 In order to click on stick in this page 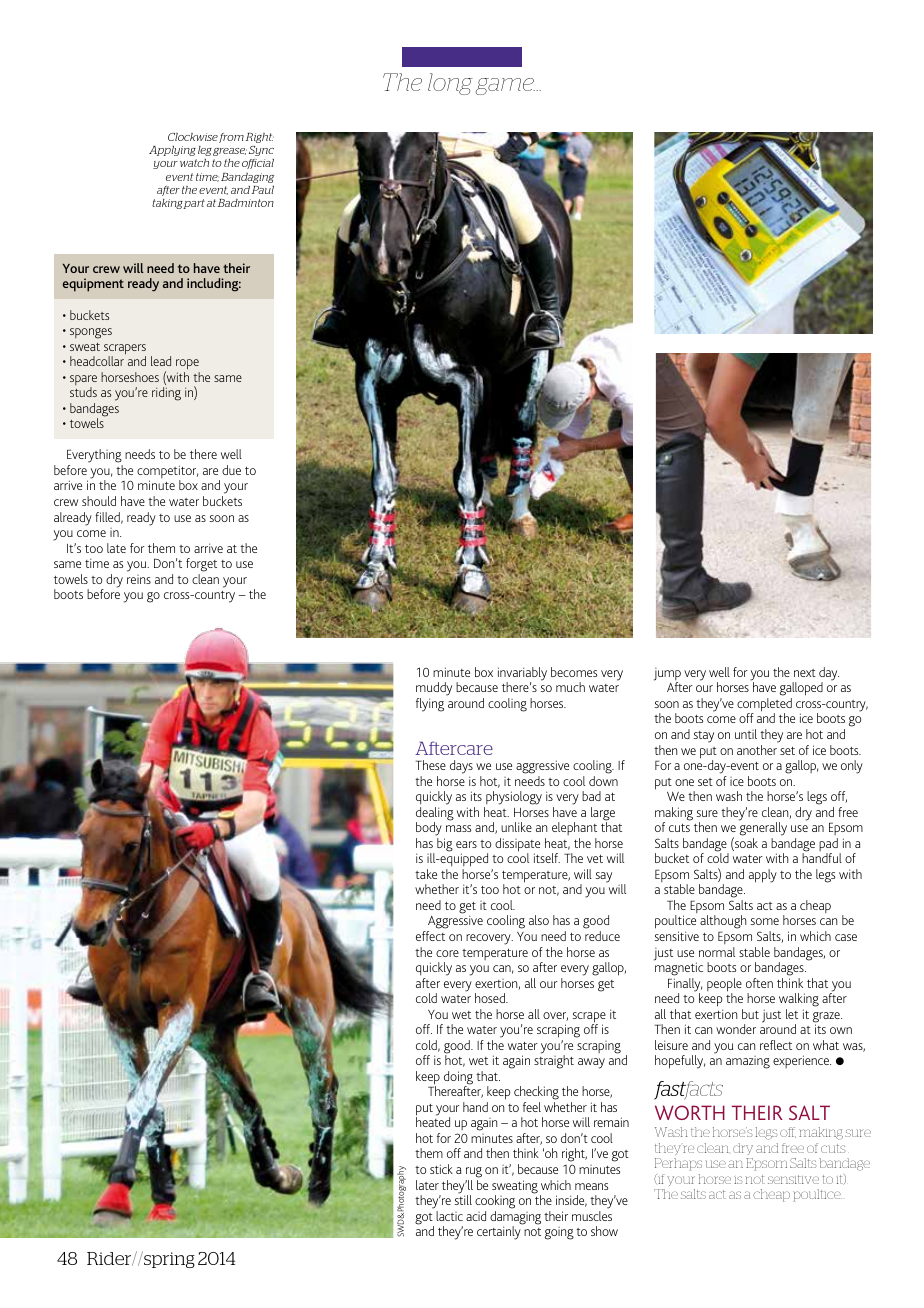, I will do `click(441, 1169)`.
